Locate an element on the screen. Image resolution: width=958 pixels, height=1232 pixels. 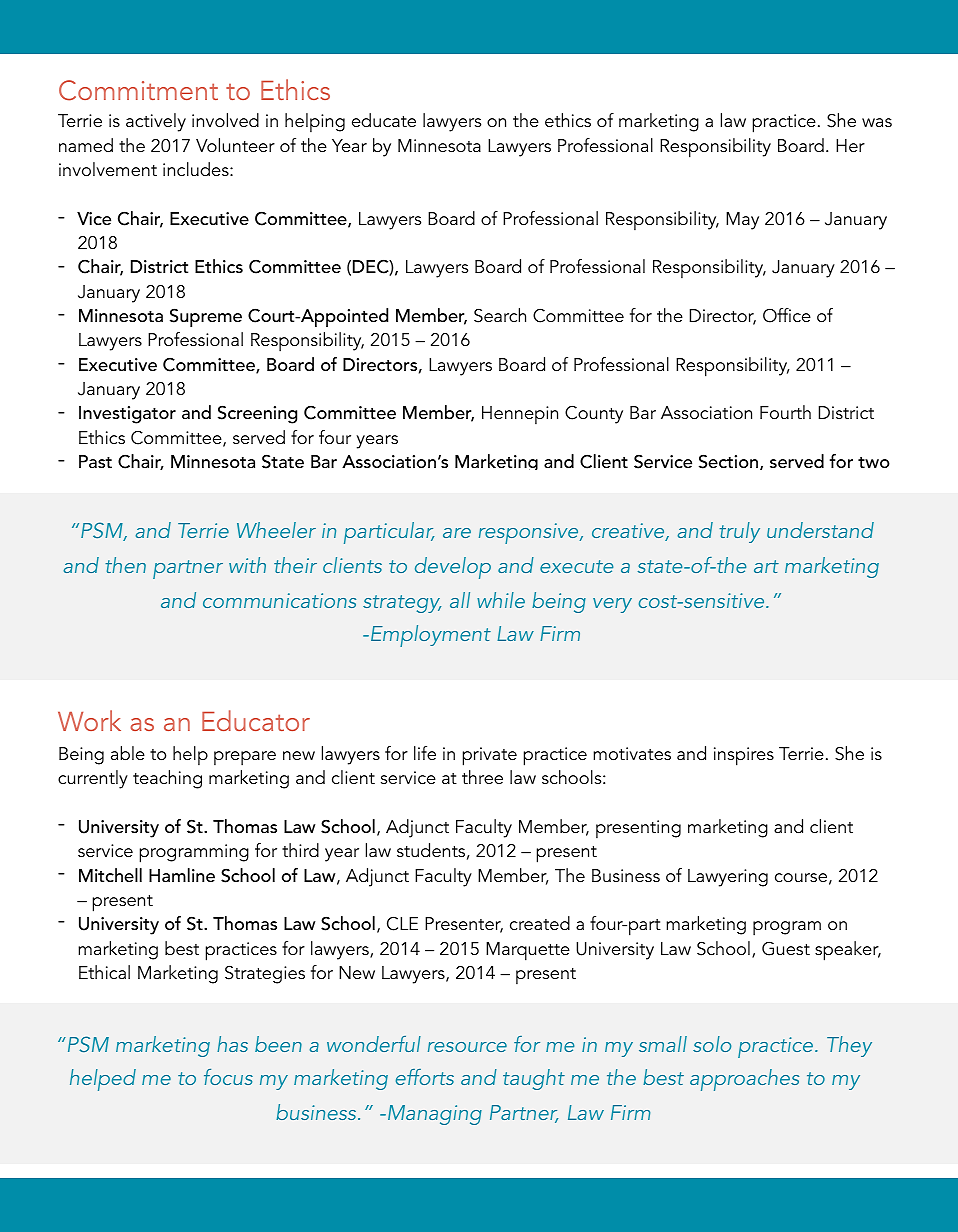
truly is located at coordinates (739, 532).
